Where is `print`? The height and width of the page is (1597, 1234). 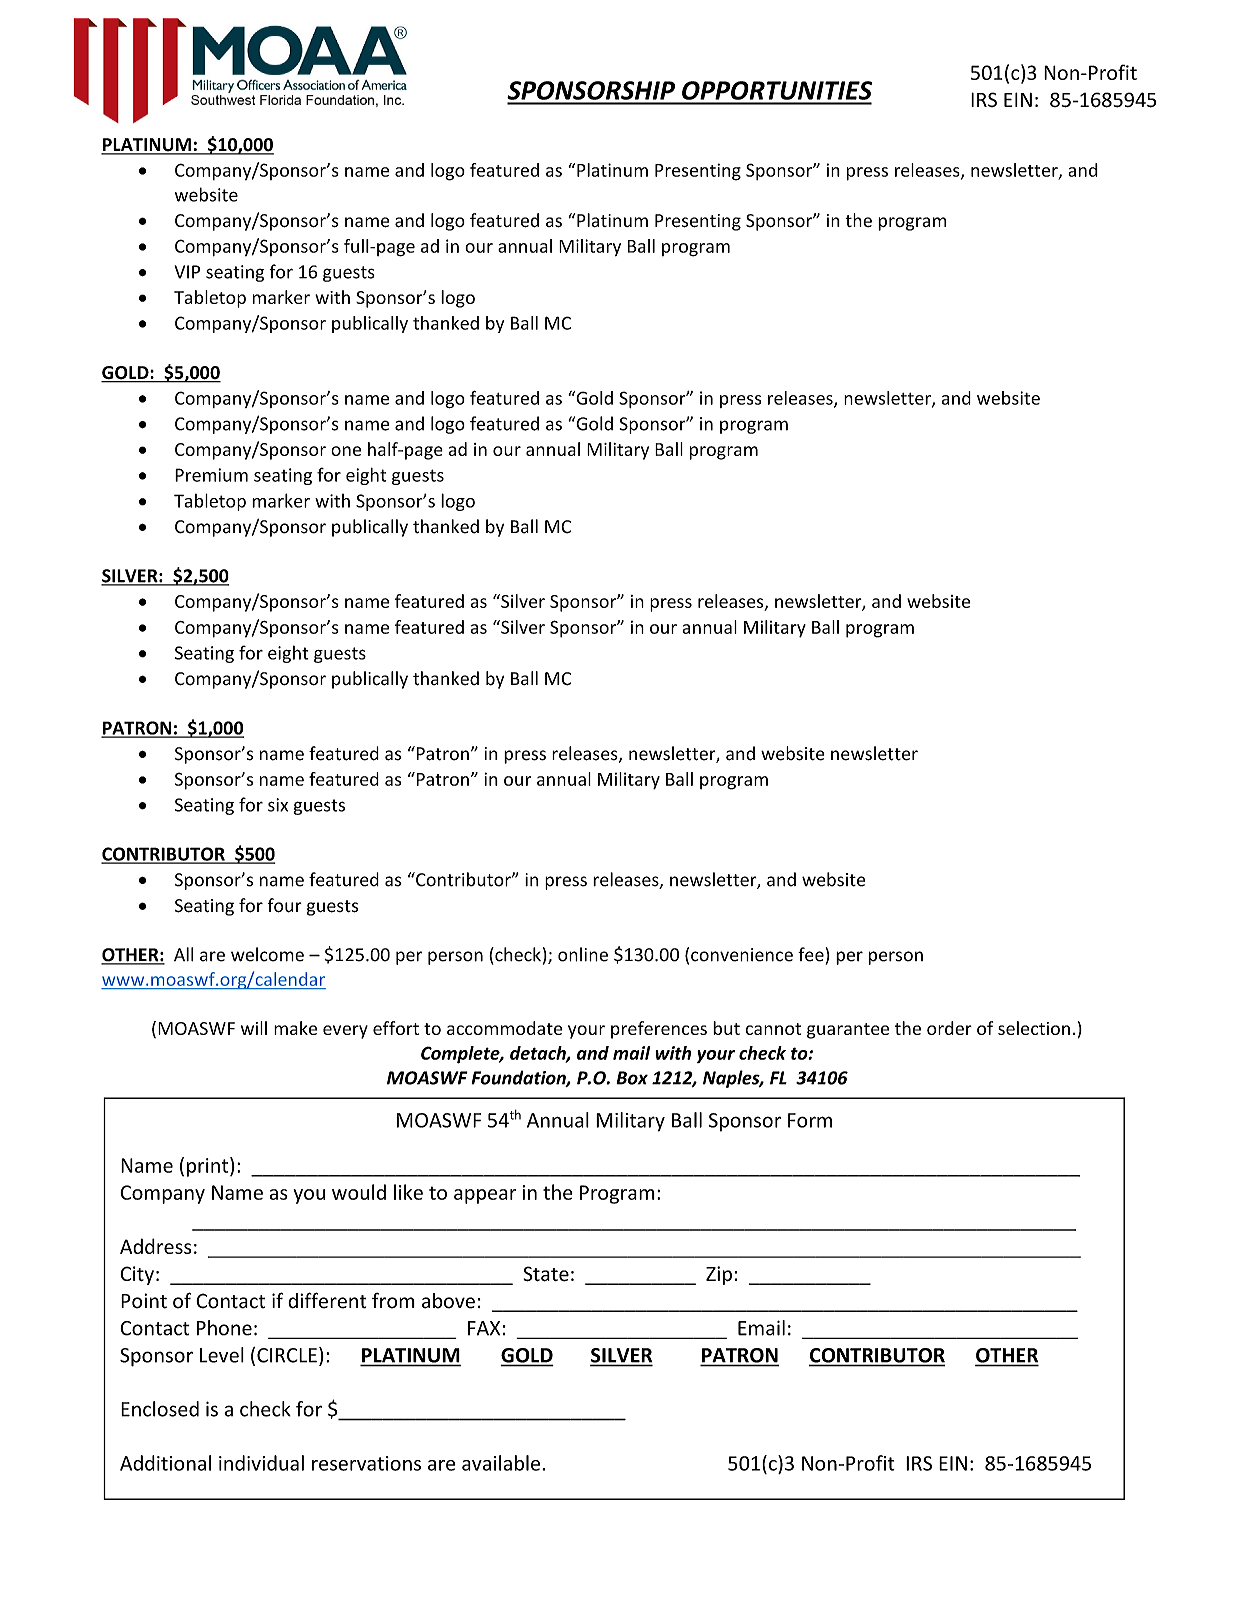
print is located at coordinates (209, 1167).
